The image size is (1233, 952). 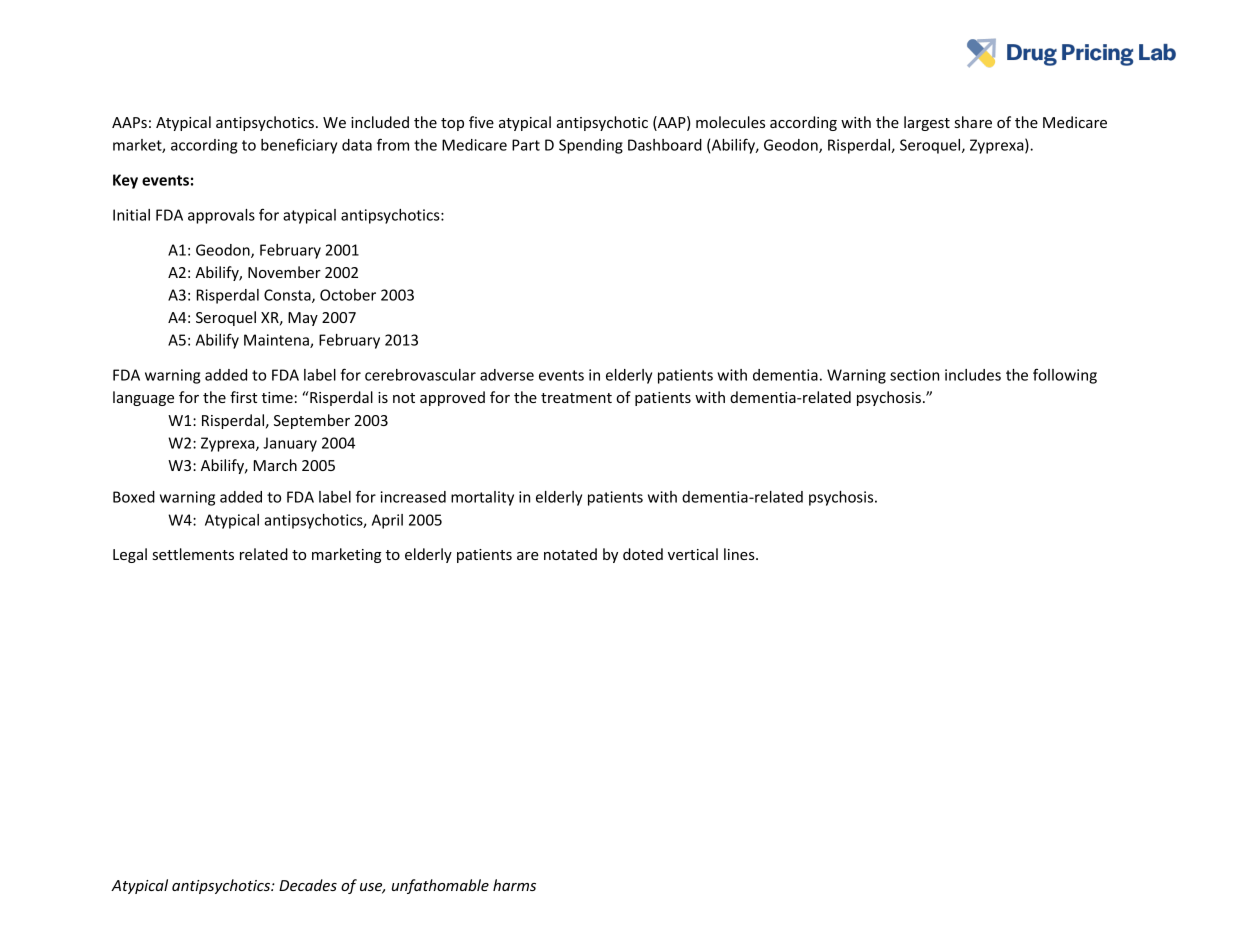 I want to click on first, so click(x=243, y=397).
